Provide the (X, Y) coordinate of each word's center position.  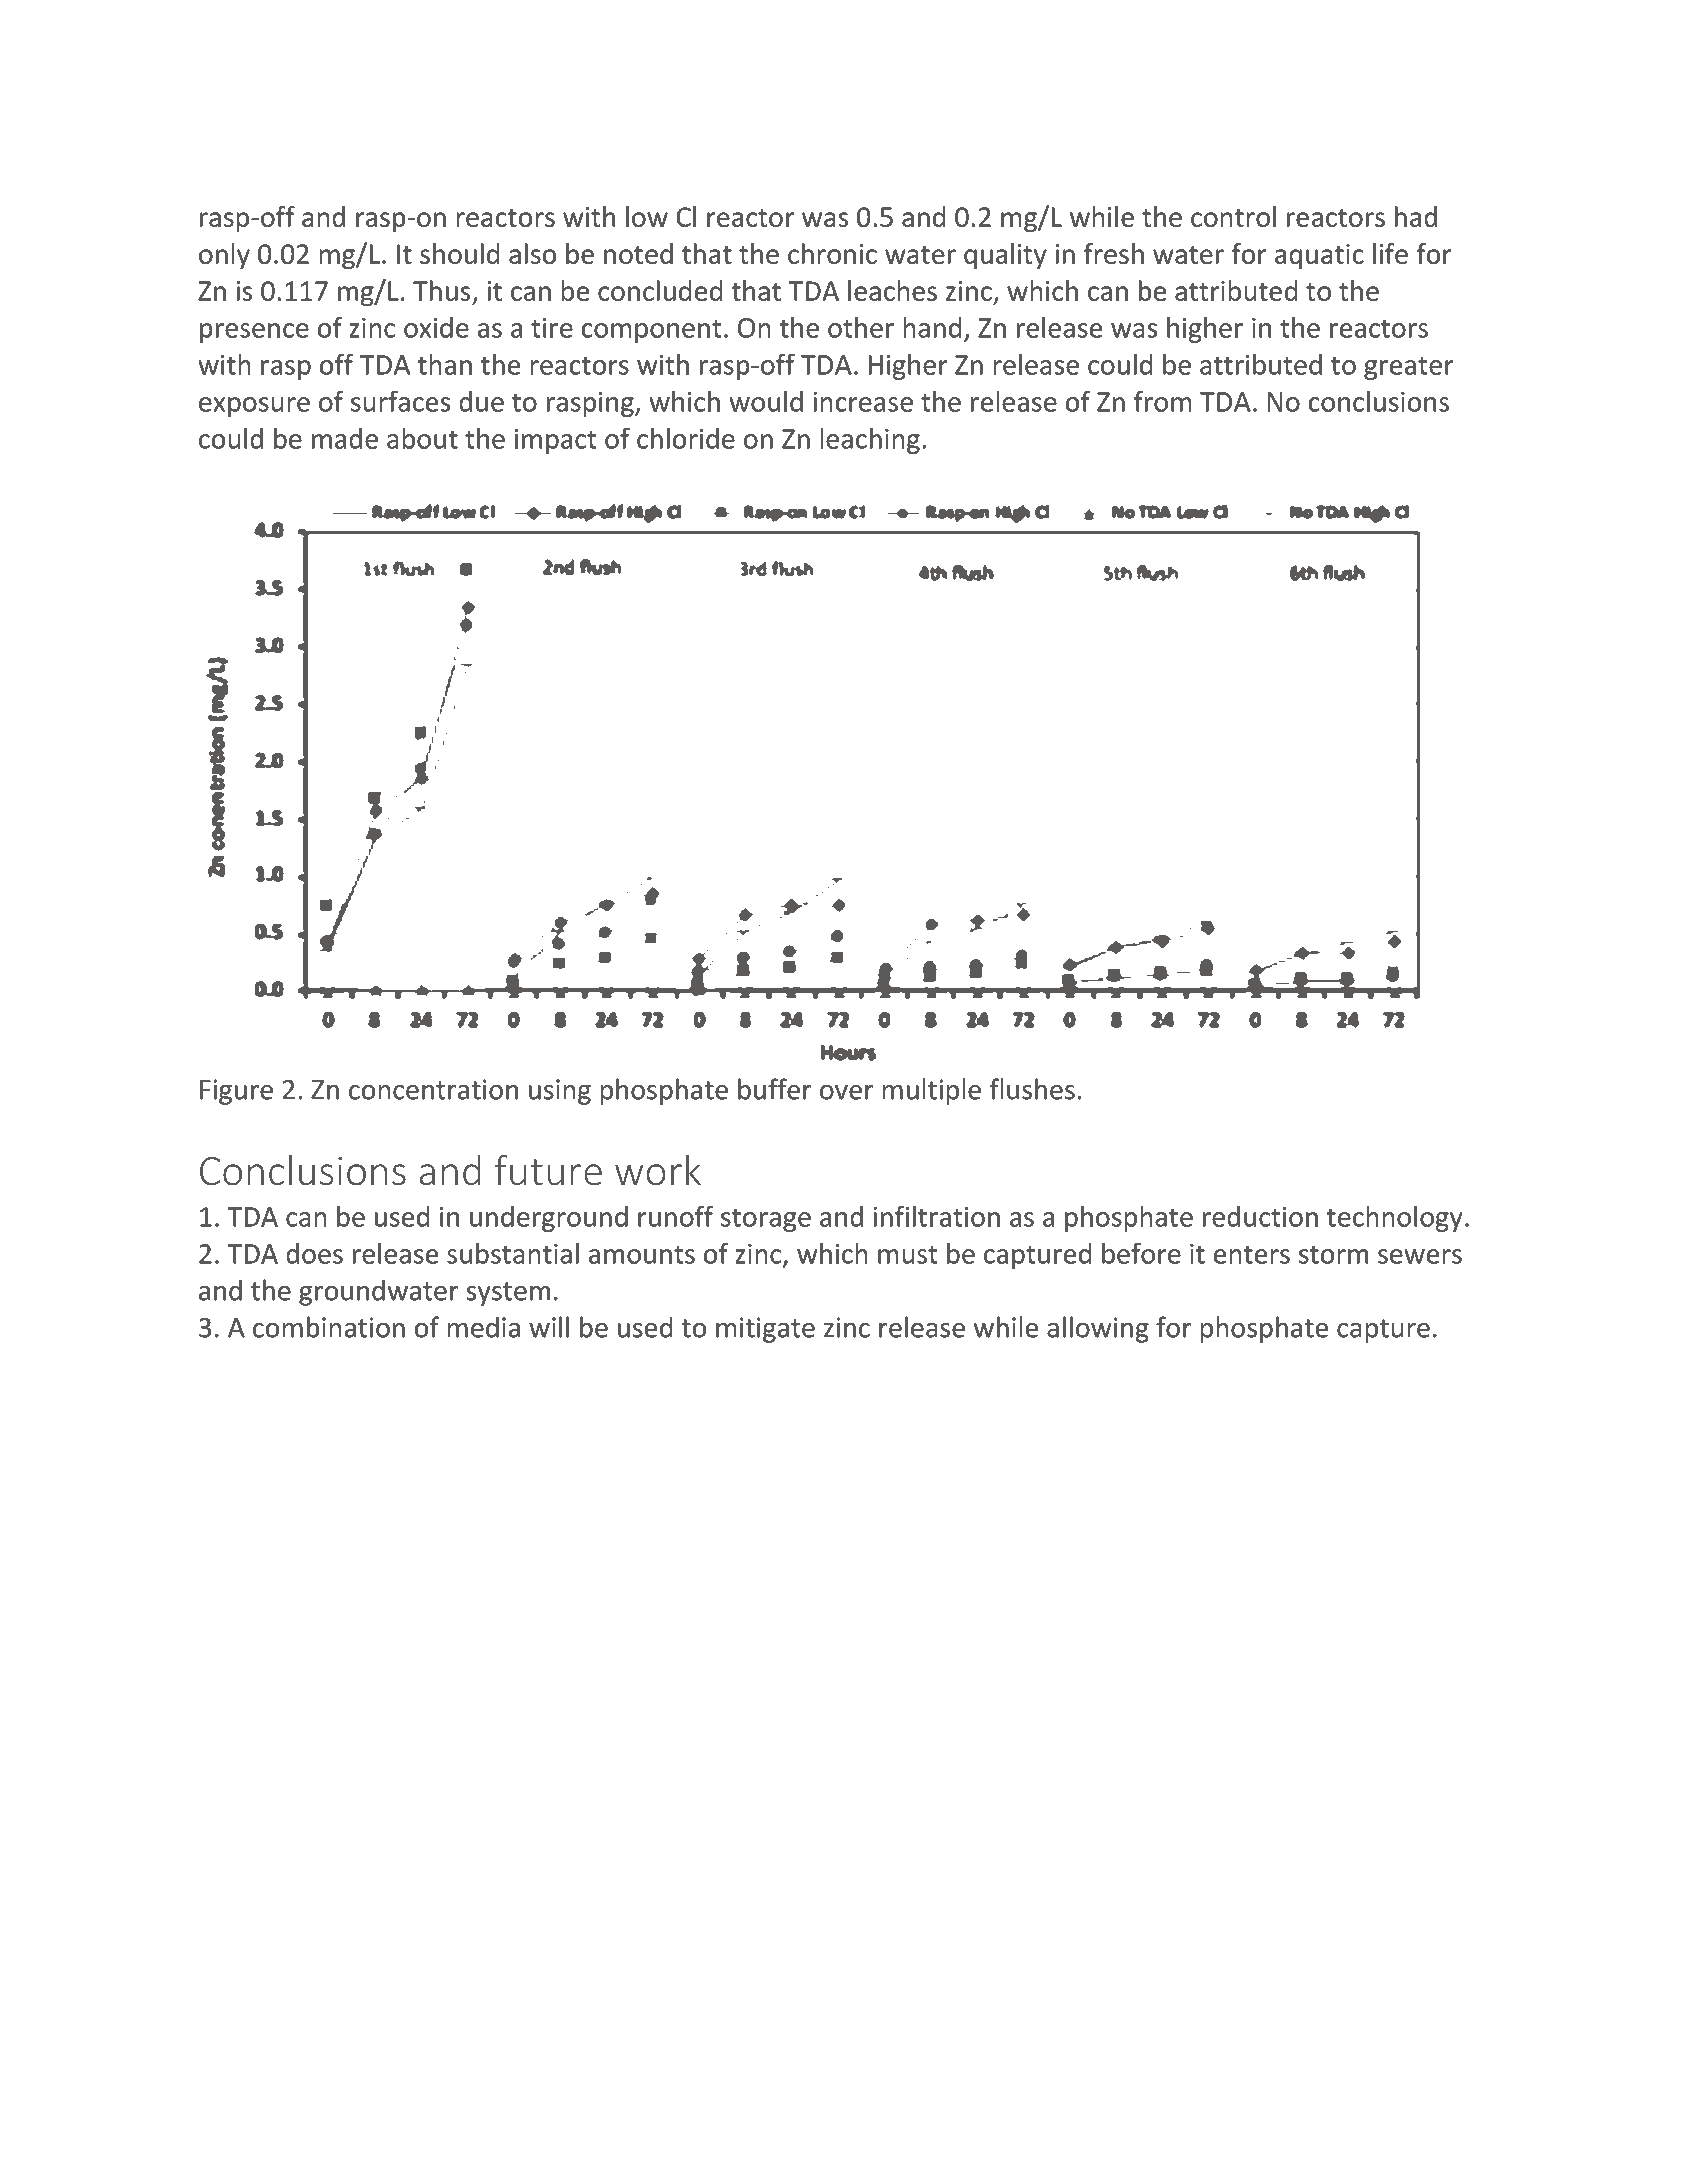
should (459, 253)
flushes (1032, 1089)
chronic (832, 253)
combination (329, 1327)
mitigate (765, 1330)
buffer (775, 1089)
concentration (433, 1089)
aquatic (1319, 256)
